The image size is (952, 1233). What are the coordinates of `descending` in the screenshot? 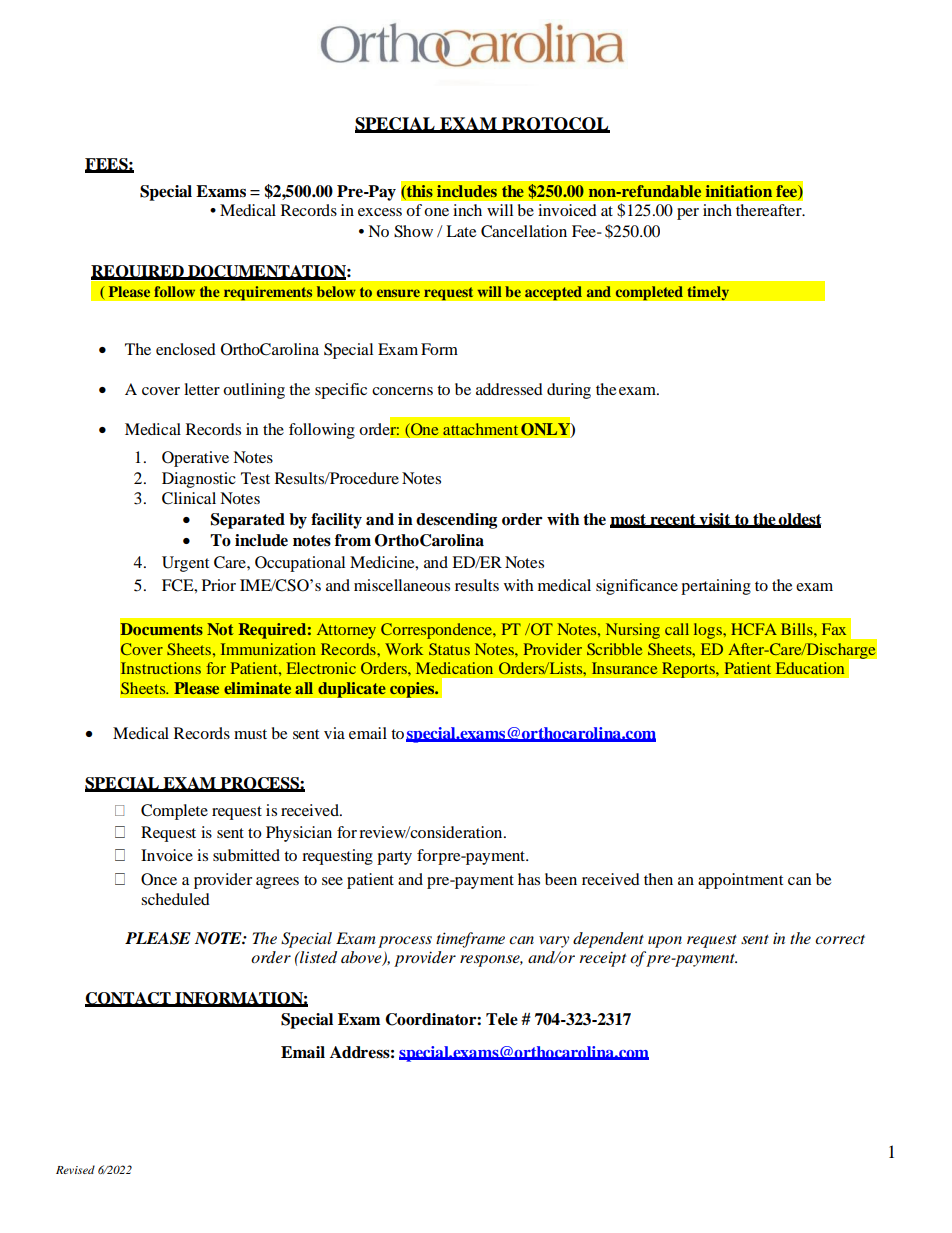 It's located at (456, 521).
